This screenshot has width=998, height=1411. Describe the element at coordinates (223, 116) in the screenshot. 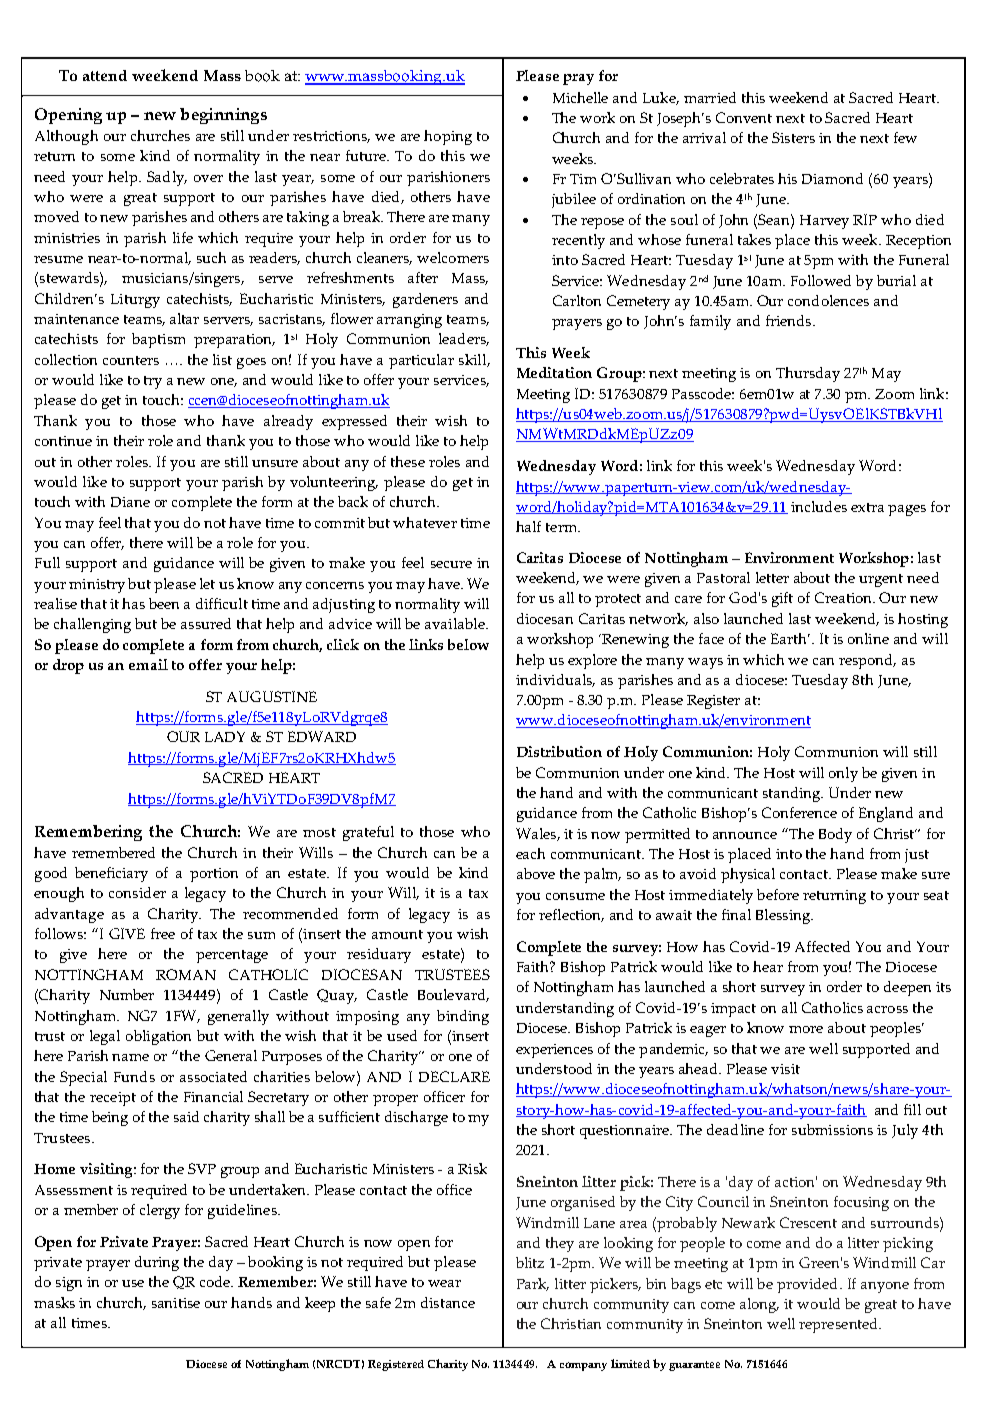

I see `beginnings` at that location.
